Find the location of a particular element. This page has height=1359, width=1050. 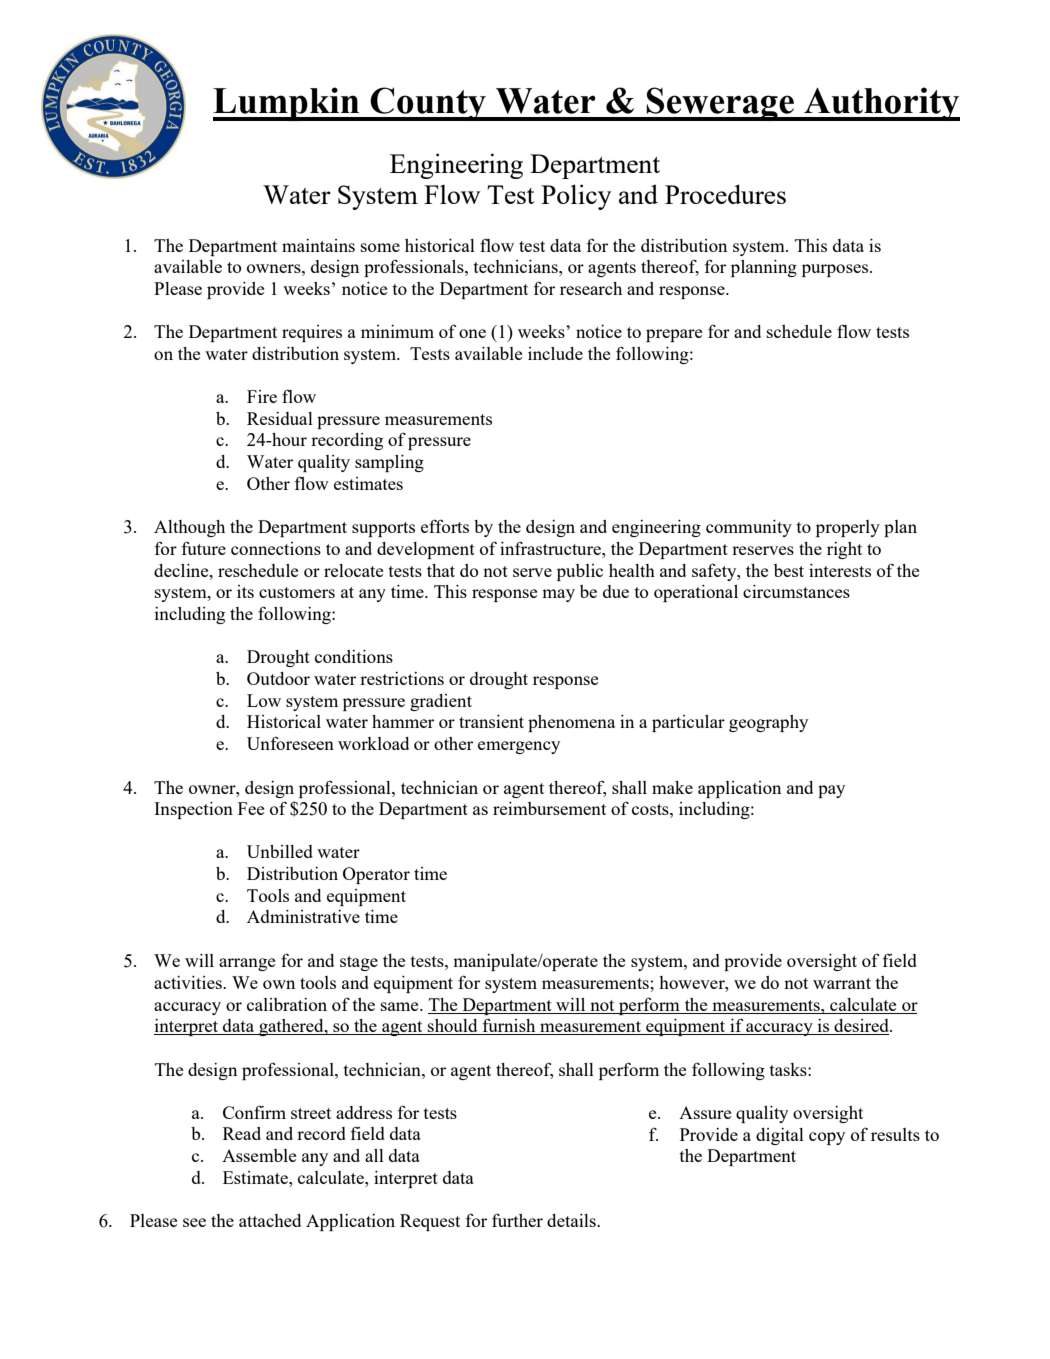

efforts is located at coordinates (445, 526).
